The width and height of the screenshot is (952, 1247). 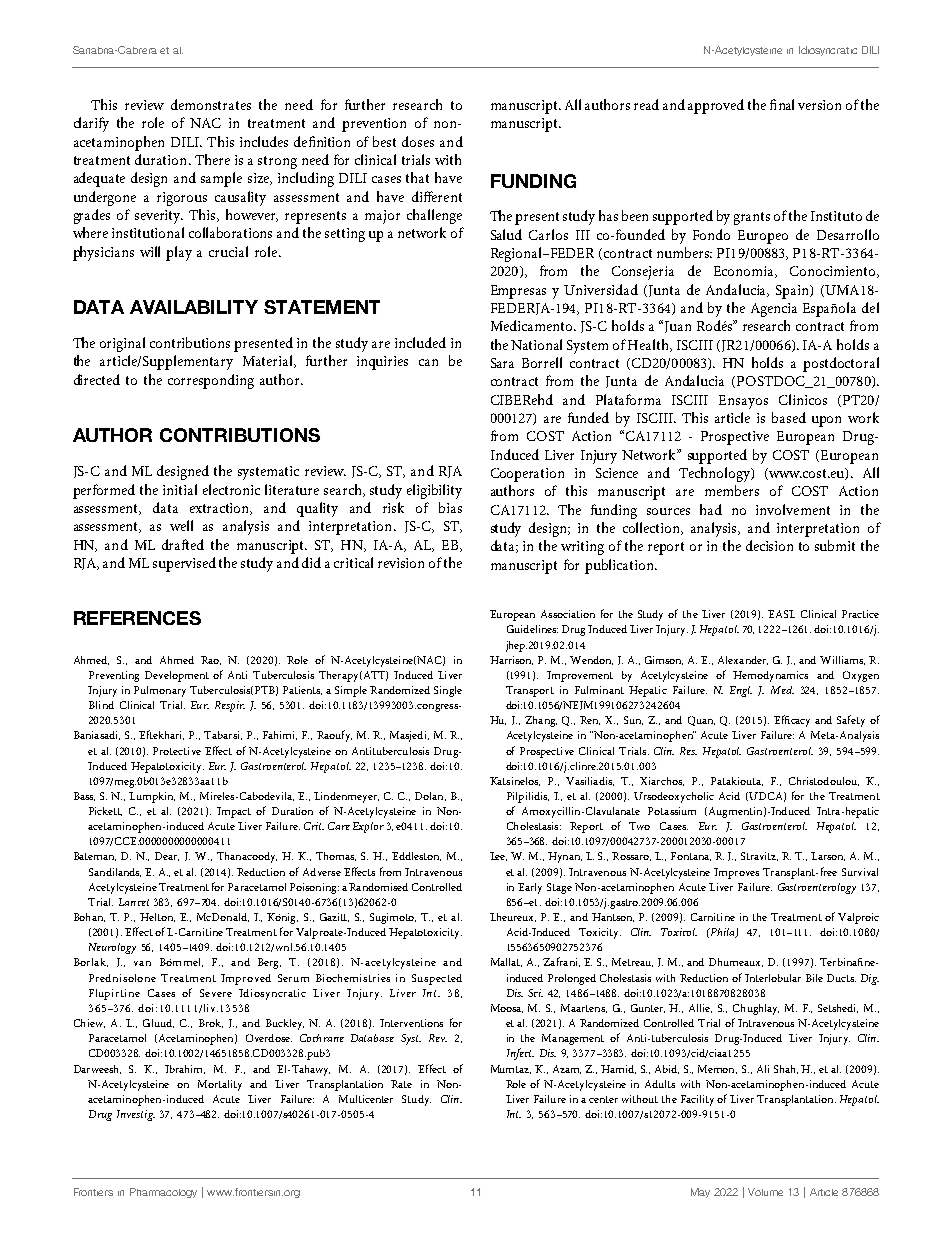 I want to click on Protective, so click(x=177, y=751).
